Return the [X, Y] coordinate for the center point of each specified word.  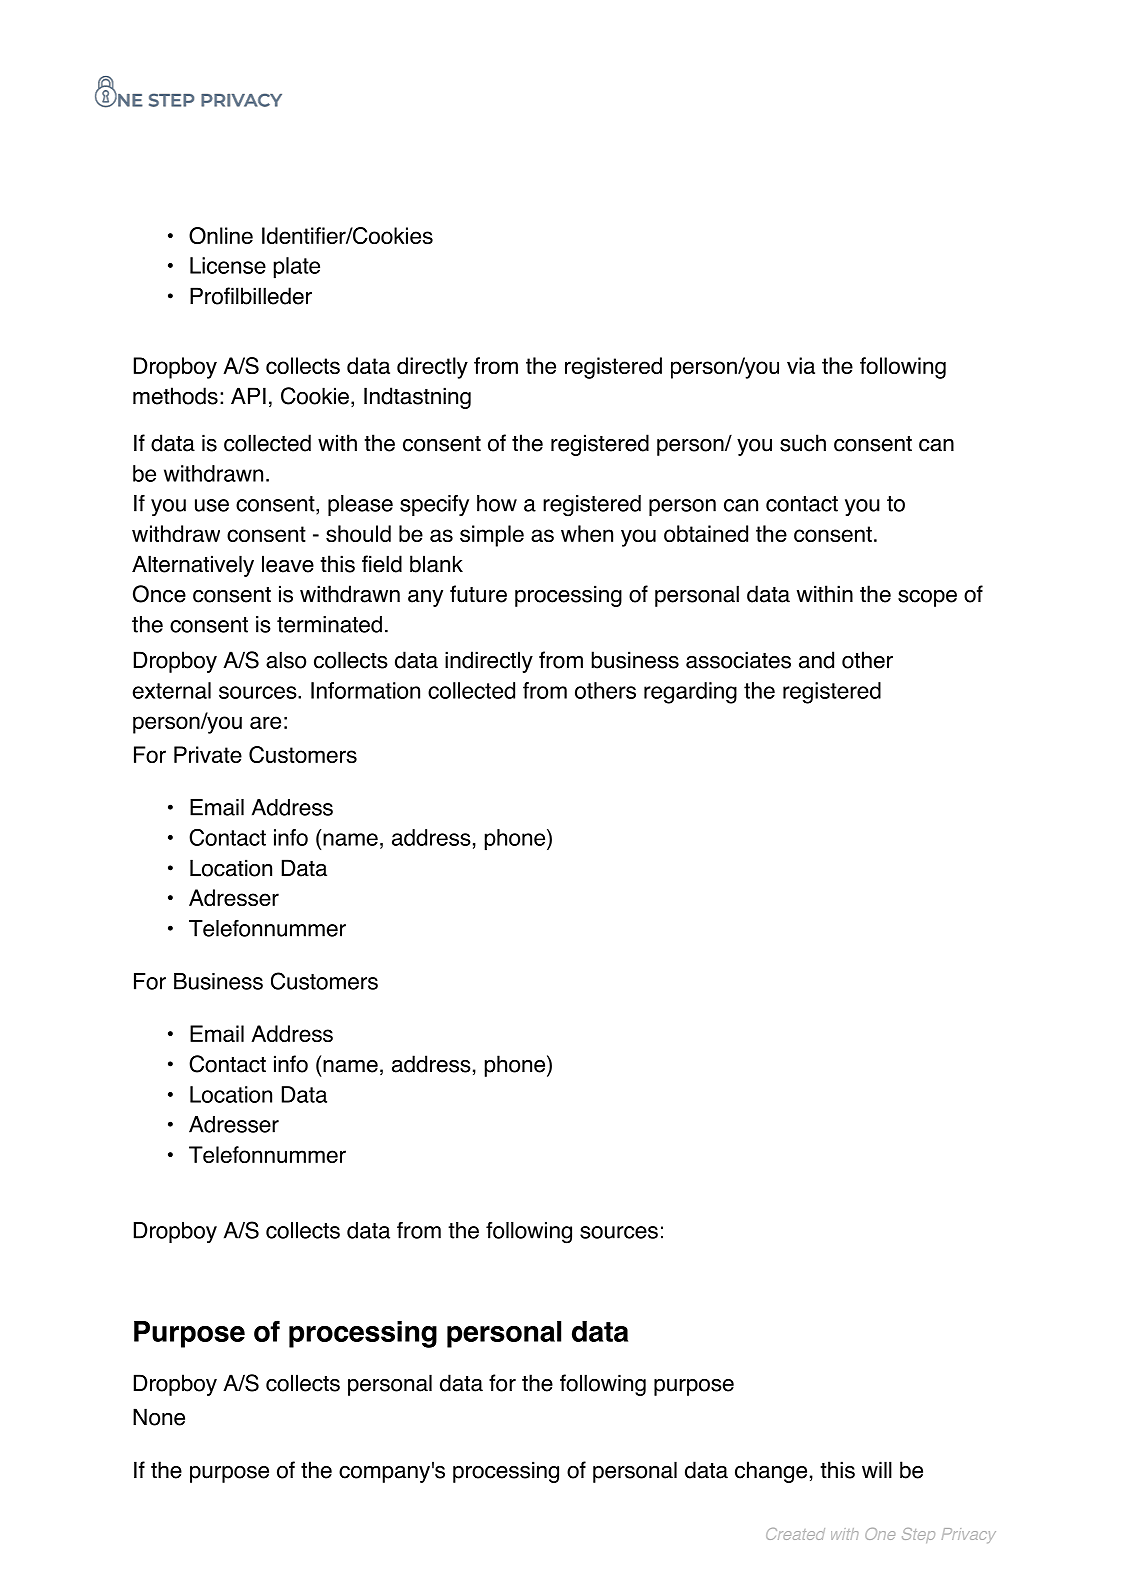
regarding [690, 693]
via [801, 365]
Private [208, 754]
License [228, 265]
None [159, 1417]
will [877, 1469]
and [816, 660]
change [771, 1472]
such [803, 443]
